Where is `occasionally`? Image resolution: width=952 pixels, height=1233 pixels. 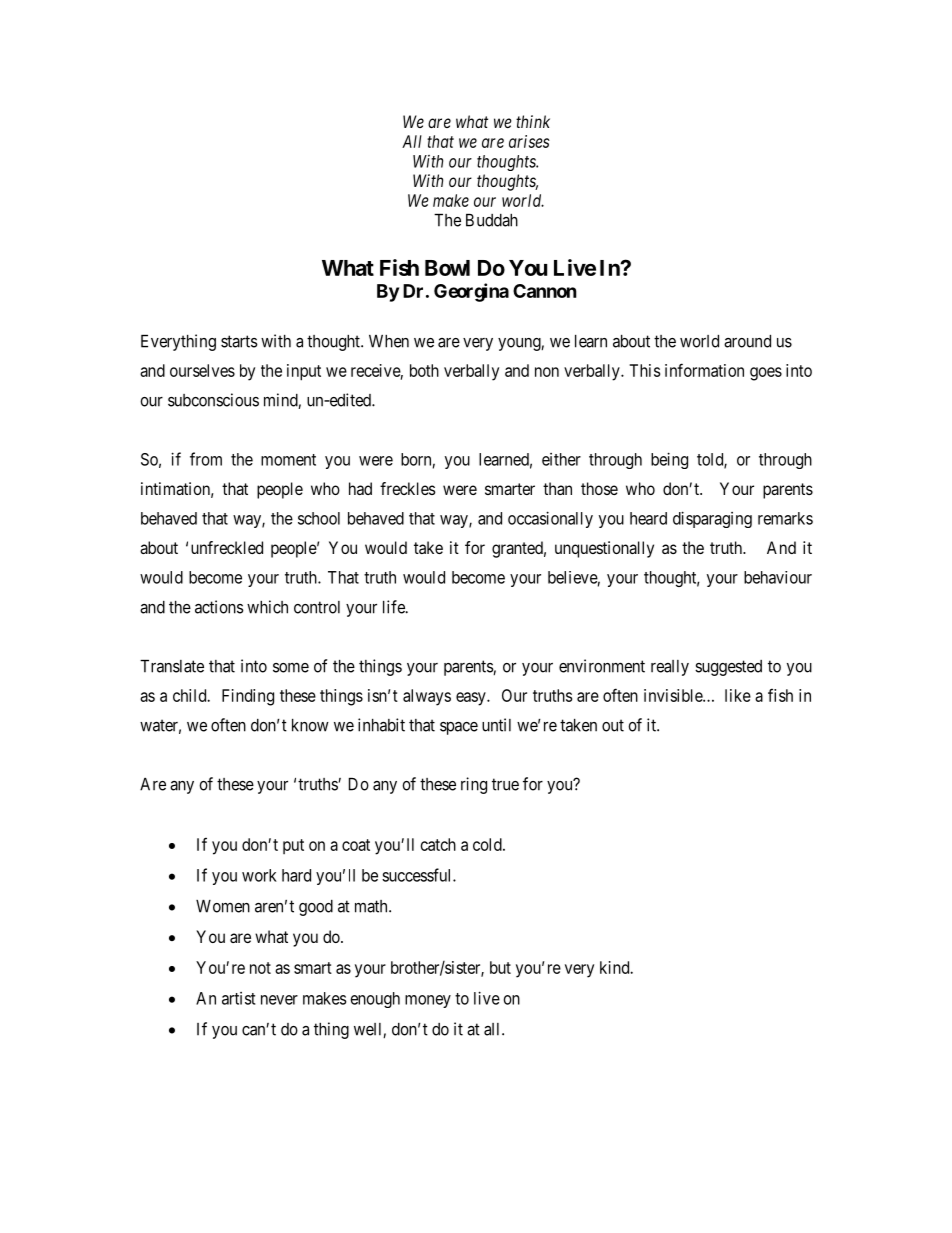 occasionally is located at coordinates (550, 519).
